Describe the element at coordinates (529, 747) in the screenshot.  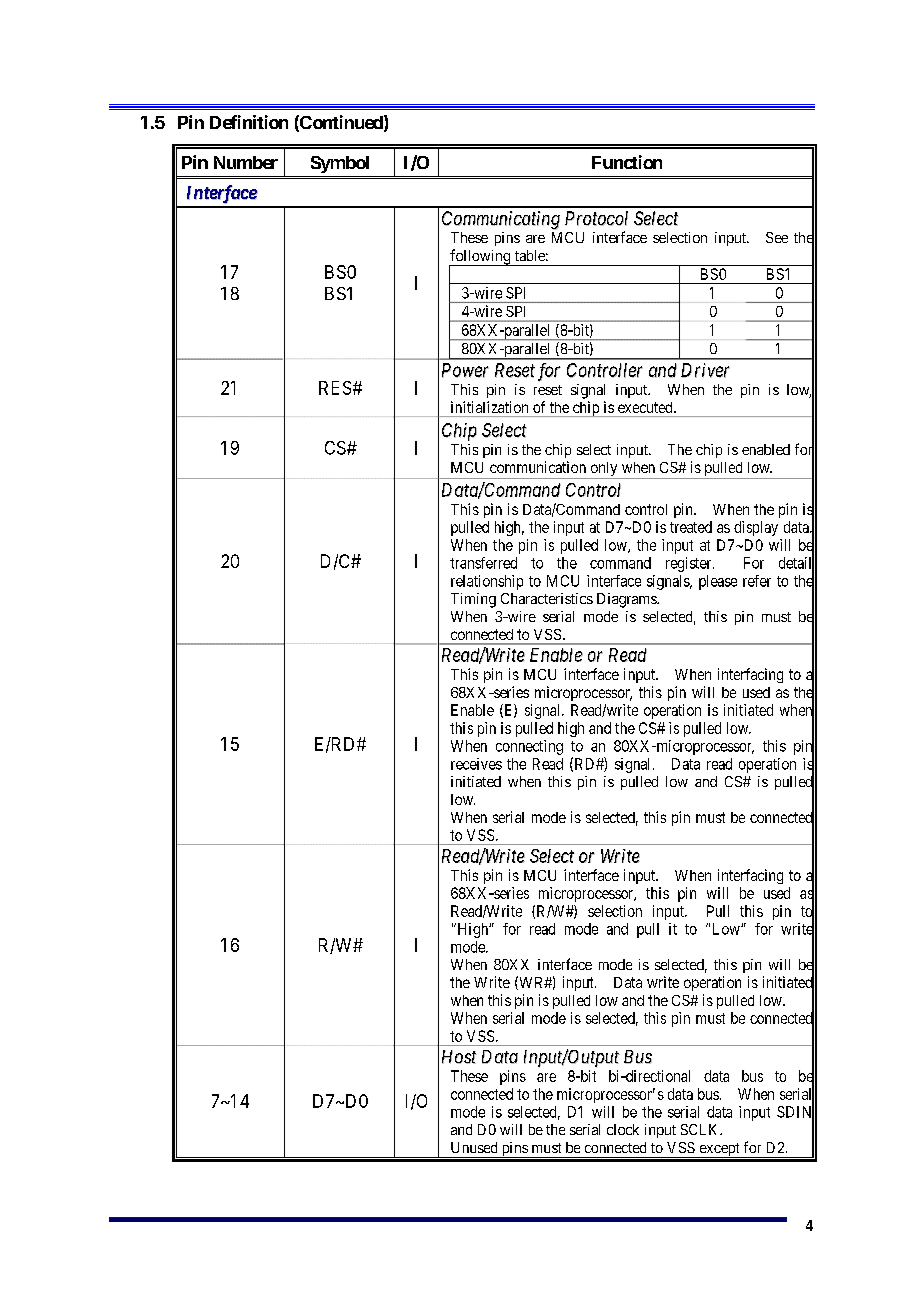
I see `connecting` at that location.
